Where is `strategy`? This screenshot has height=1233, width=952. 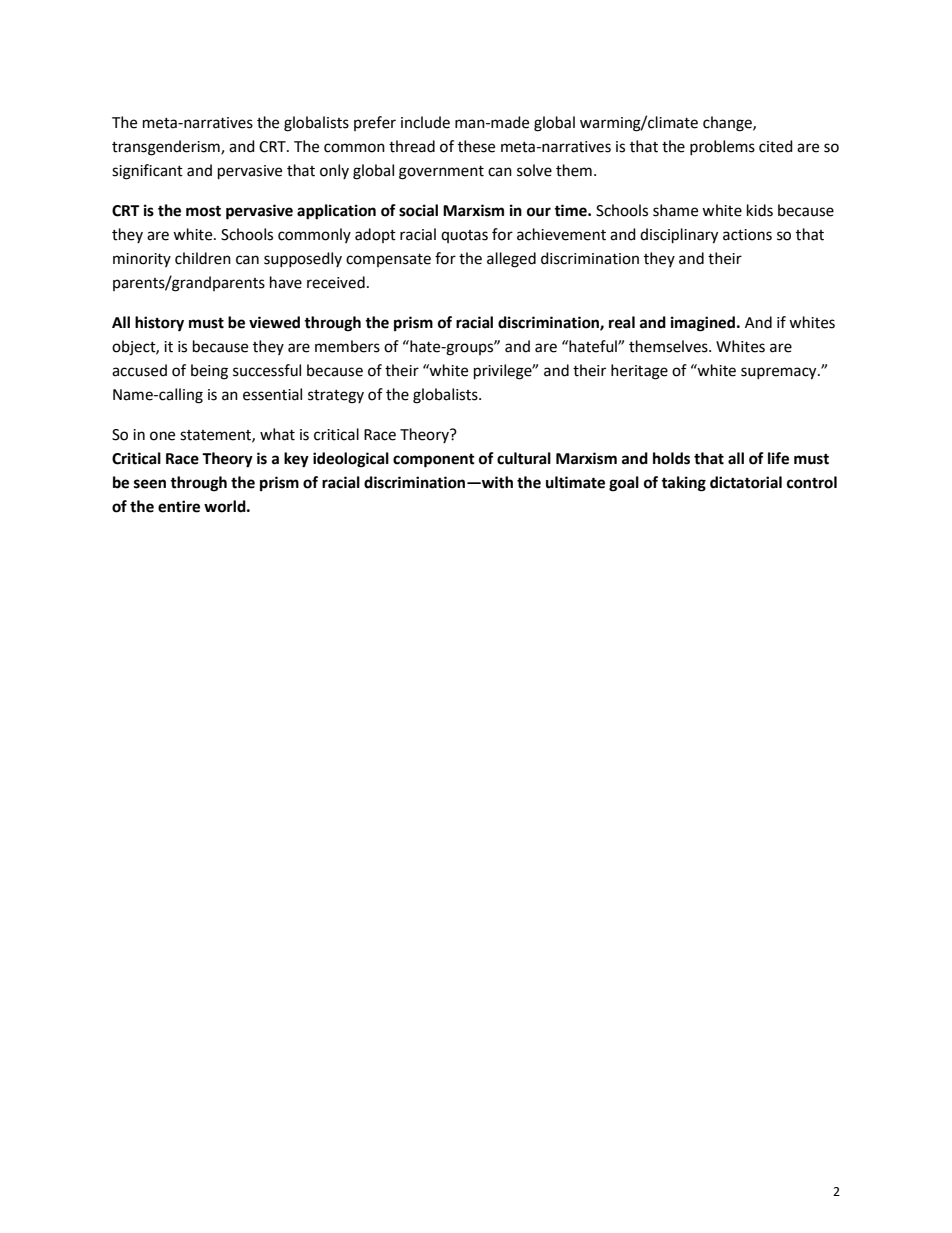 strategy is located at coordinates (336, 397).
